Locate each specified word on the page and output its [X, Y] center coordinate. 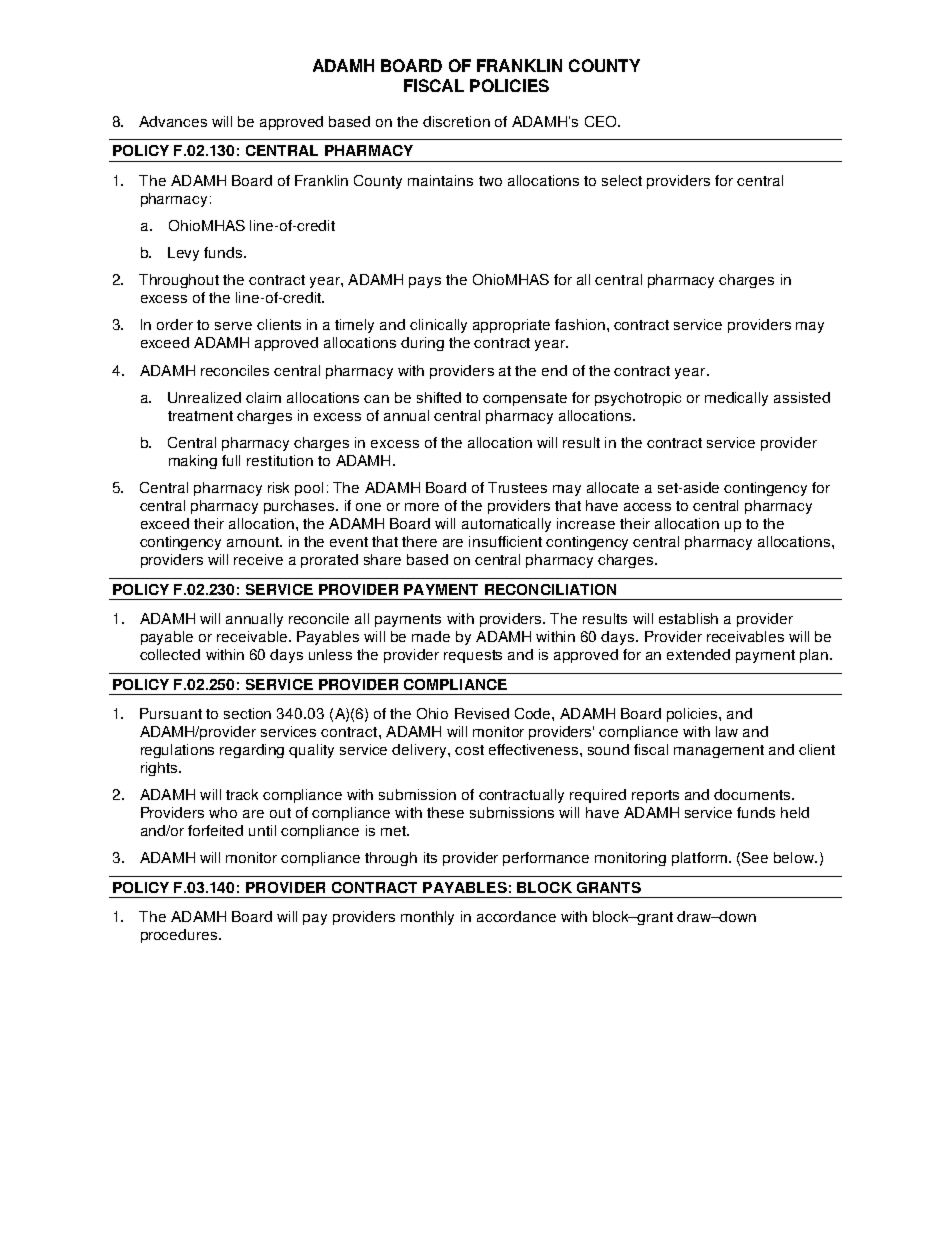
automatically [506, 525]
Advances [173, 121]
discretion [456, 121]
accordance [516, 916]
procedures [179, 936]
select [622, 180]
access [647, 507]
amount [254, 542]
